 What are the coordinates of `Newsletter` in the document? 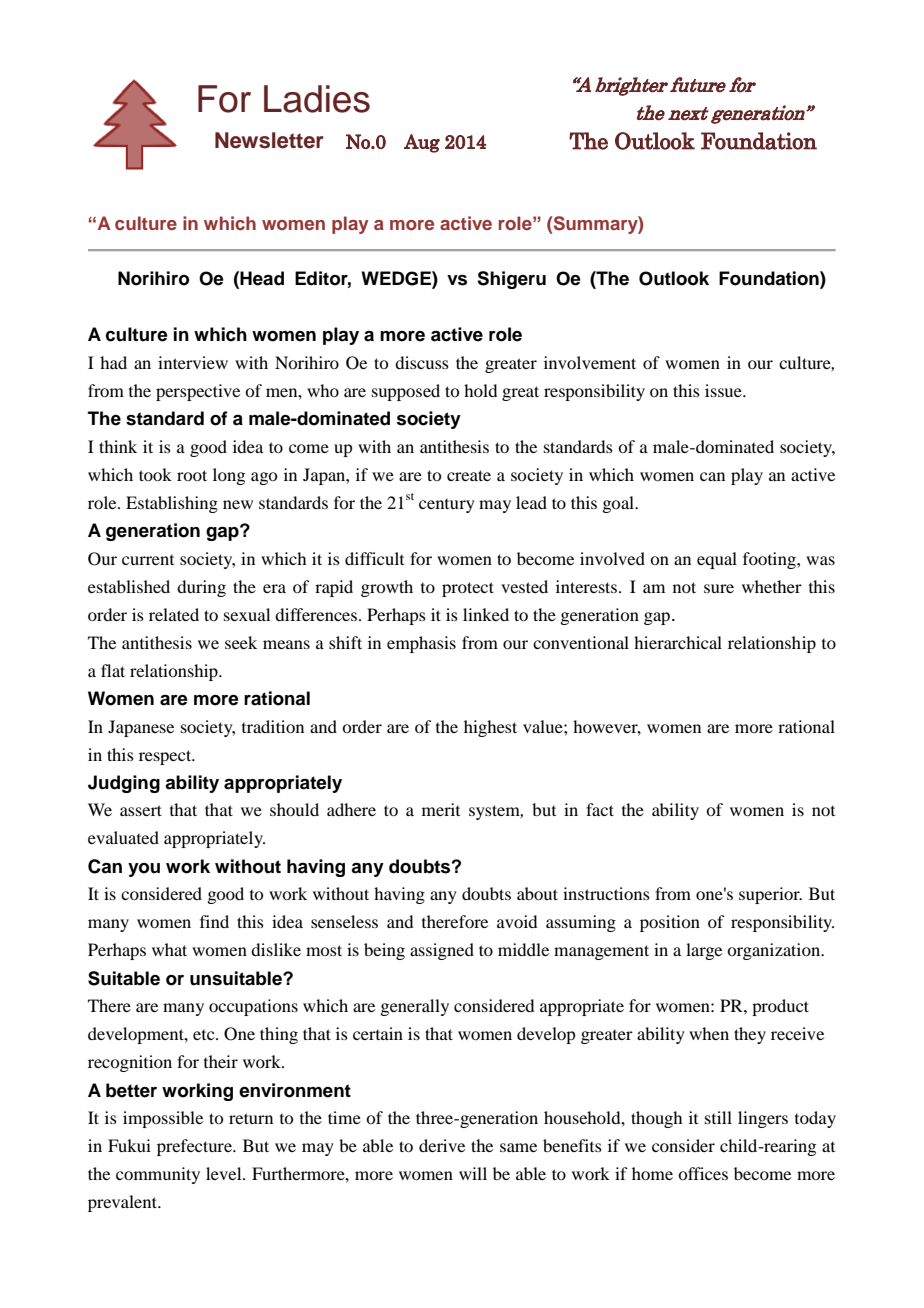 It's located at (269, 140).
